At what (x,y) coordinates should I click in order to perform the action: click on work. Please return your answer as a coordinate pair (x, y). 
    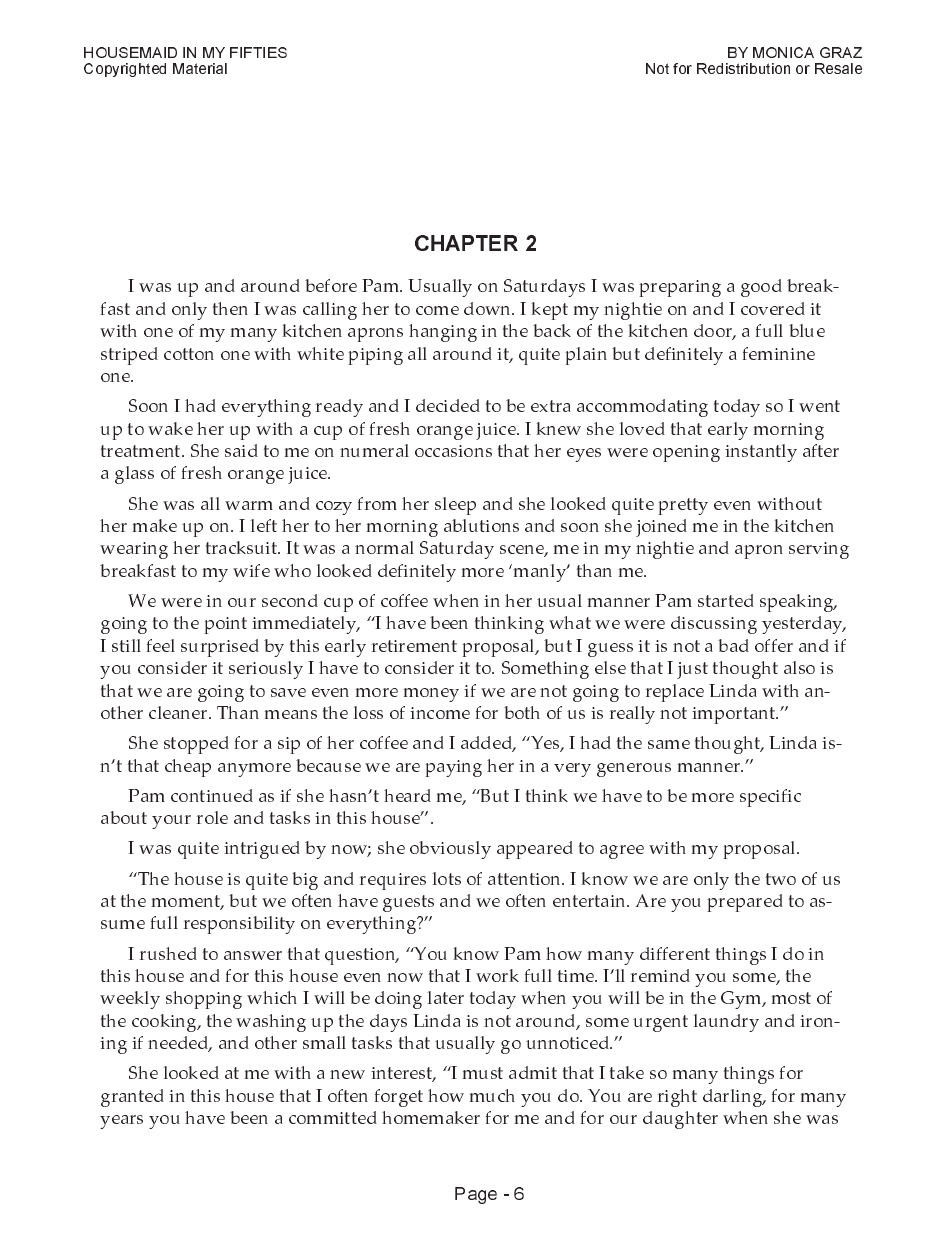
    Looking at the image, I should click on (497, 975).
